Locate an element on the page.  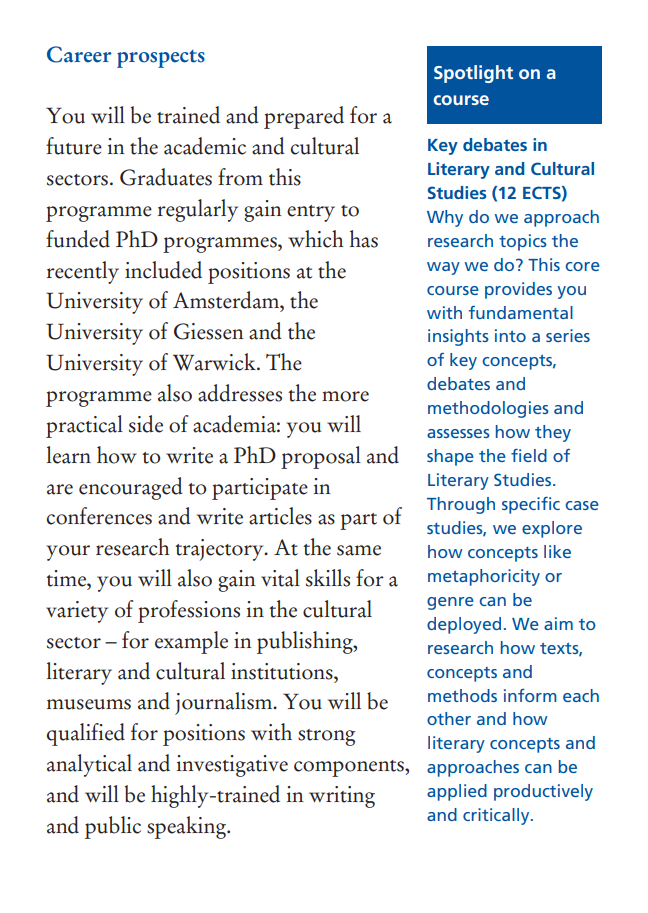
side is located at coordinates (146, 424).
